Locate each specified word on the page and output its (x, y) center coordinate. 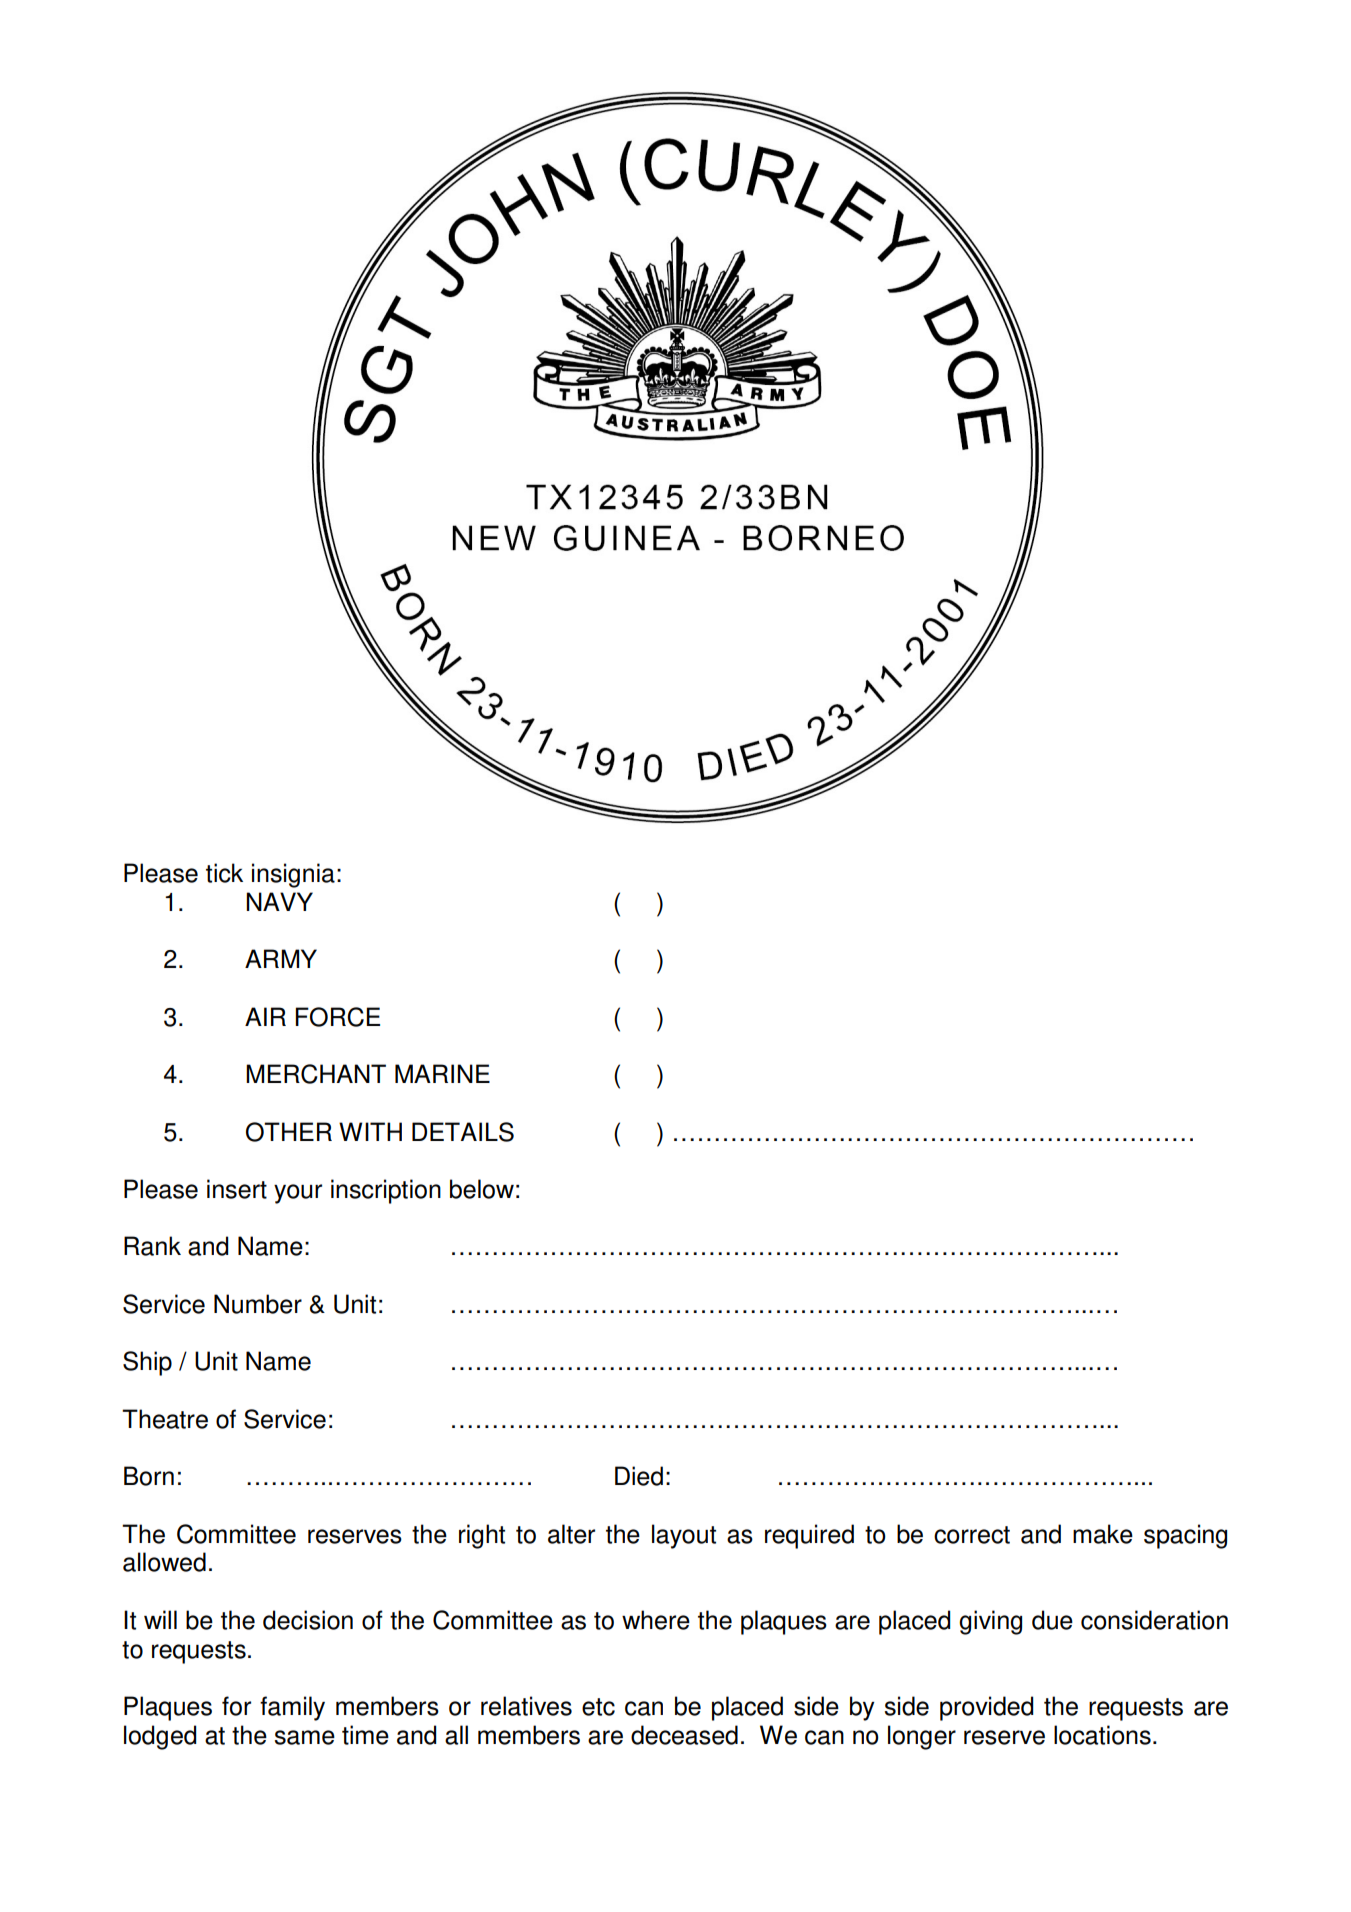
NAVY (279, 901)
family (292, 1708)
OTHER (289, 1132)
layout (684, 1536)
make (1103, 1534)
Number (258, 1304)
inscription (386, 1191)
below (482, 1189)
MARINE (442, 1073)
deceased (684, 1735)
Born (149, 1476)
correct (972, 1535)
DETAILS (463, 1132)
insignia (293, 875)
